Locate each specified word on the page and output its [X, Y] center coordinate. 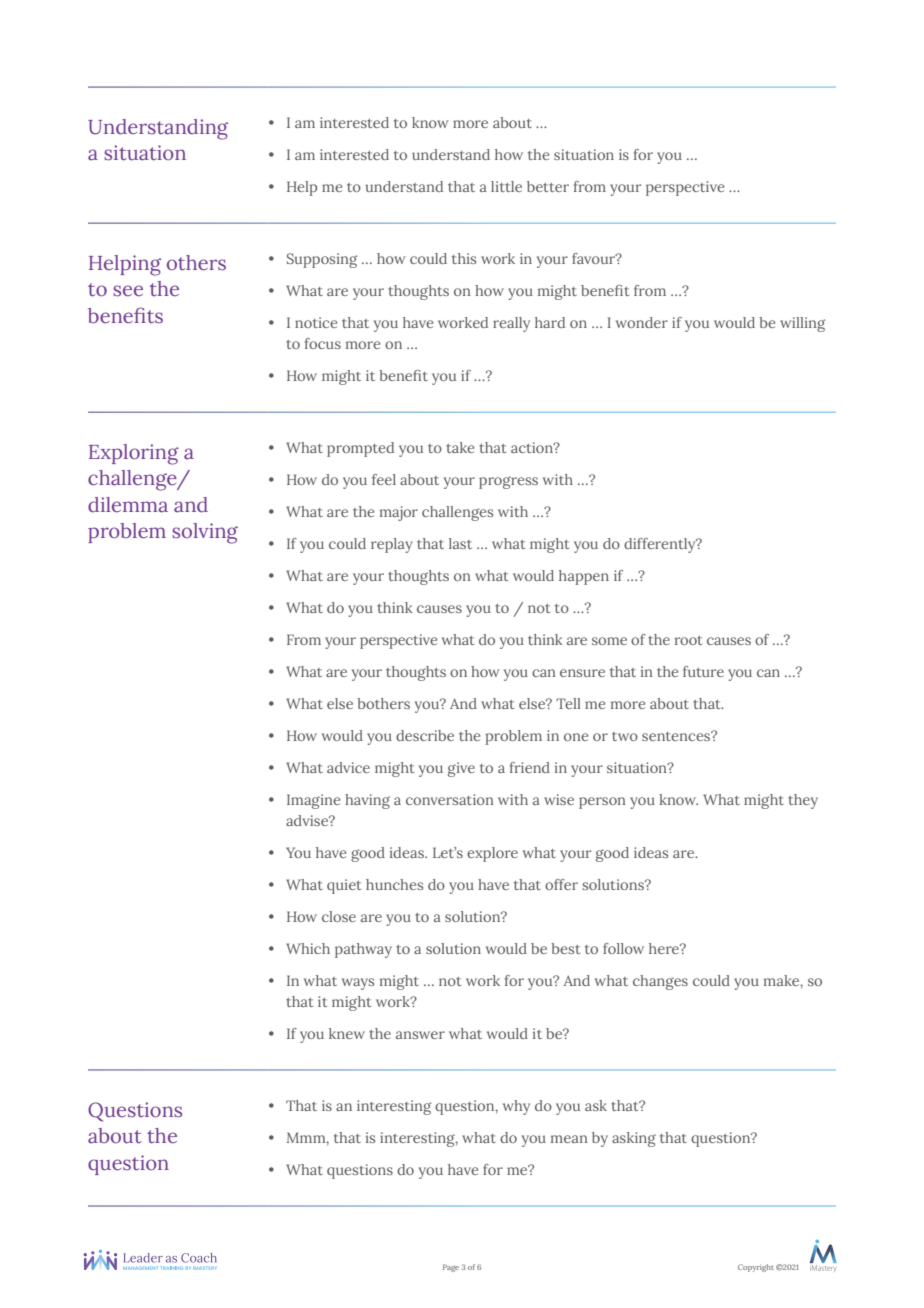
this [464, 258]
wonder [642, 322]
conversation [450, 799]
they [803, 801]
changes [660, 982]
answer [420, 1035]
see [128, 291]
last [460, 543]
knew [347, 1033]
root [688, 640]
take [460, 447]
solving [205, 533]
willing [803, 324]
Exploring [134, 454]
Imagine [313, 801]
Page [451, 1268]
